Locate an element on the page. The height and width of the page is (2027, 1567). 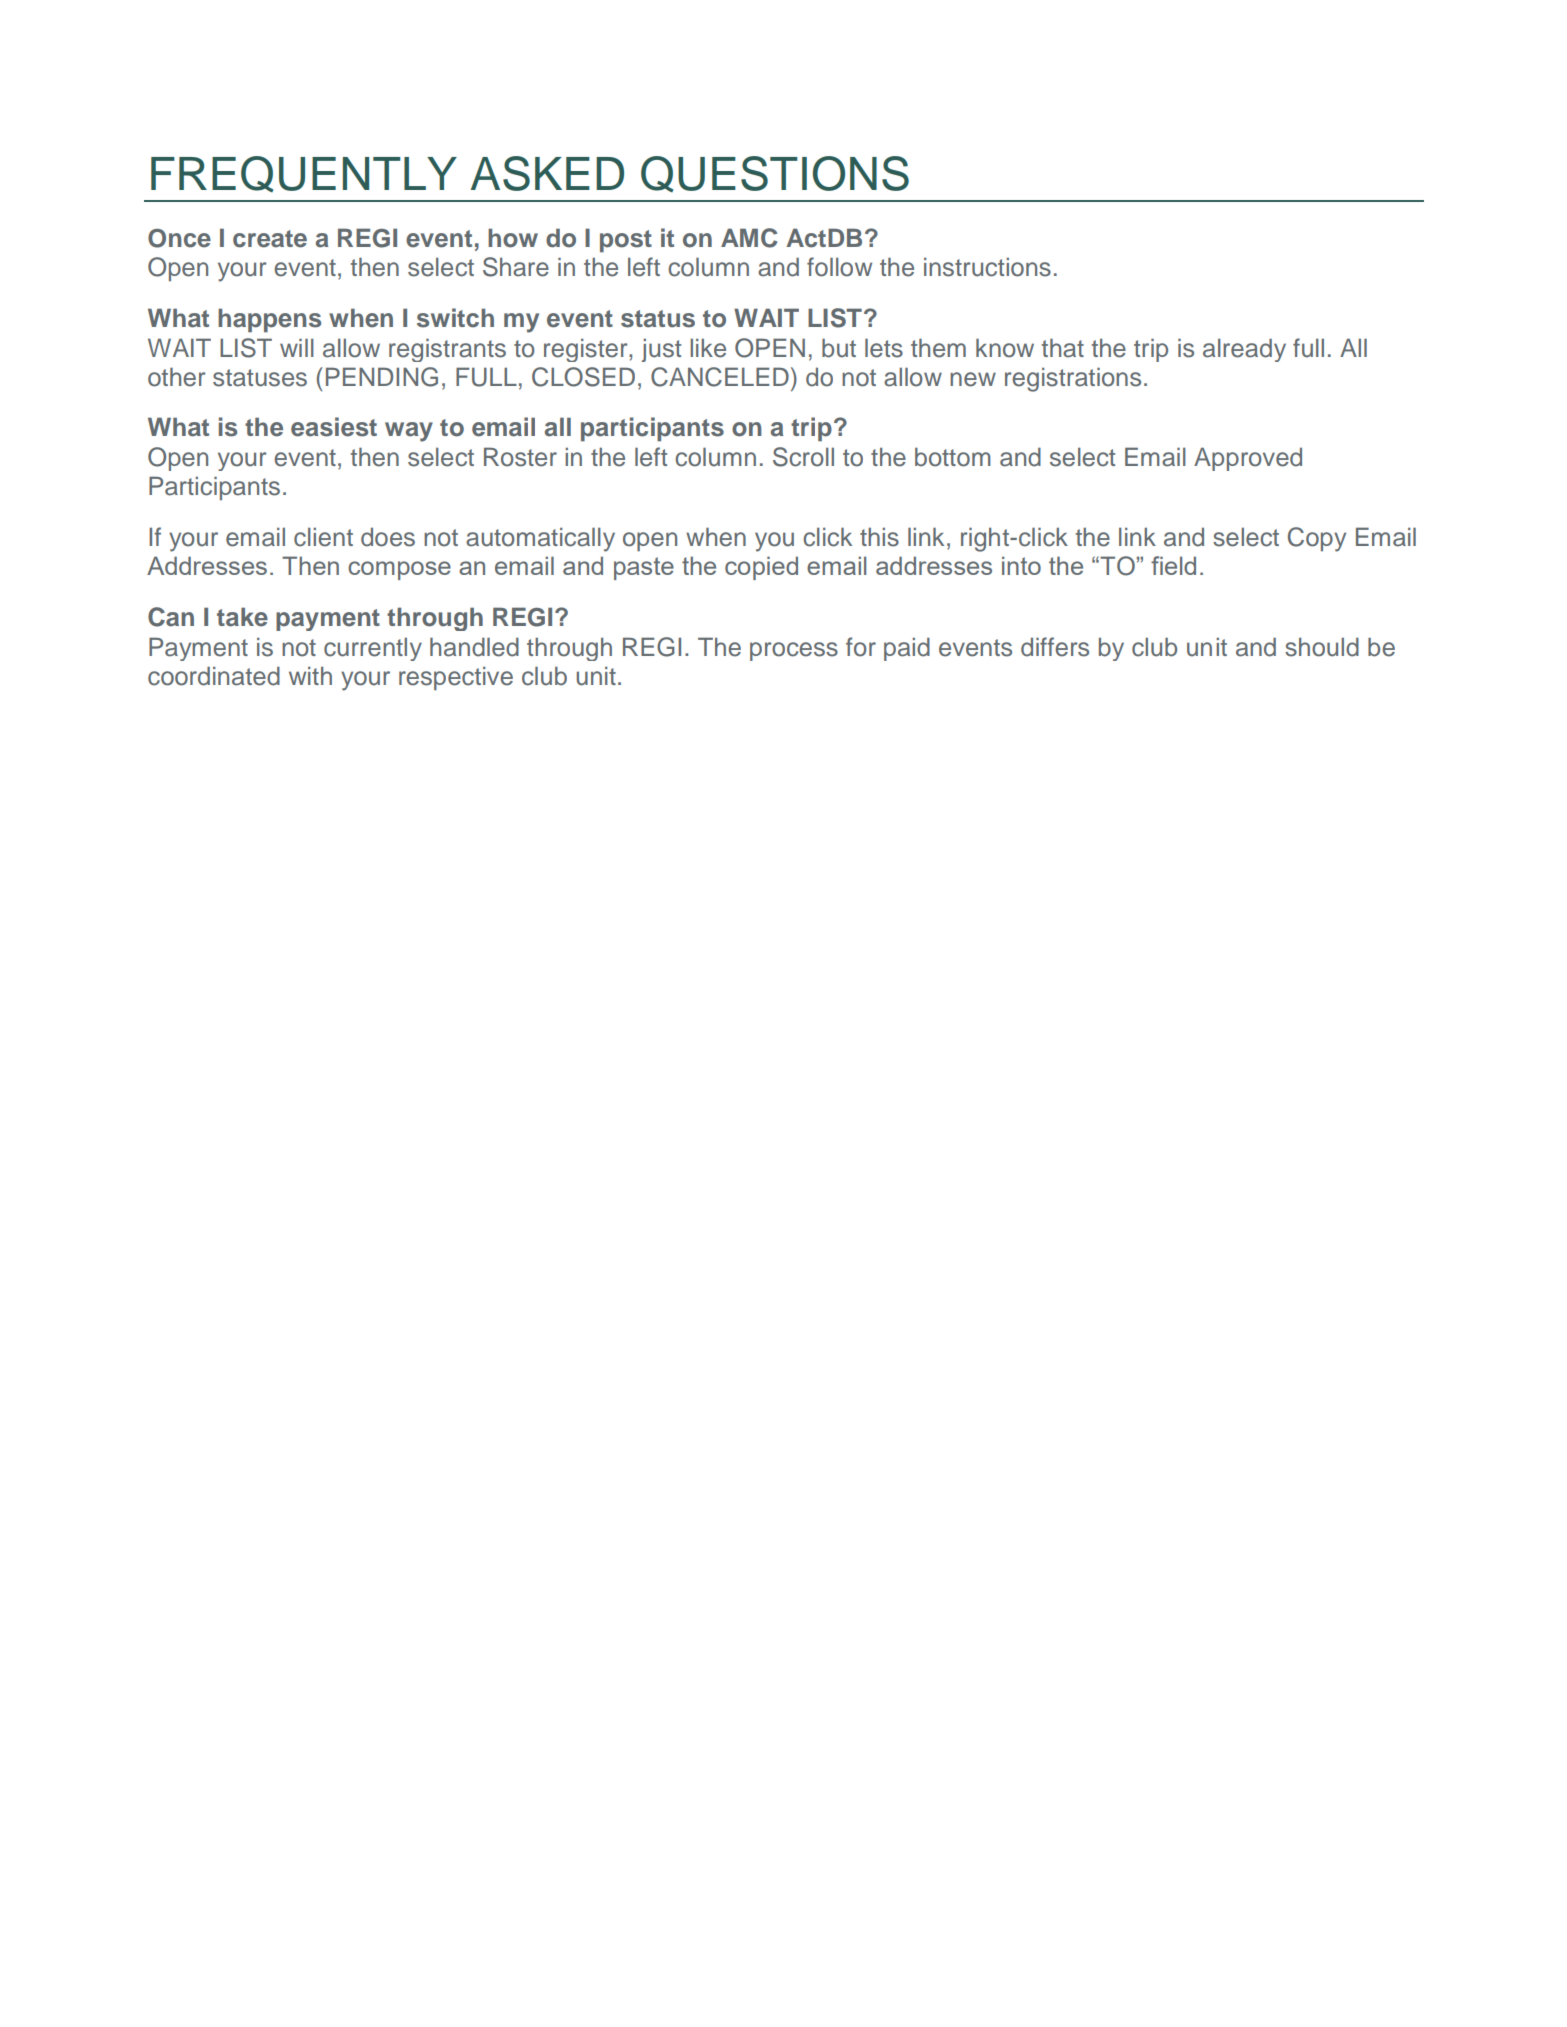
will is located at coordinates (297, 347).
